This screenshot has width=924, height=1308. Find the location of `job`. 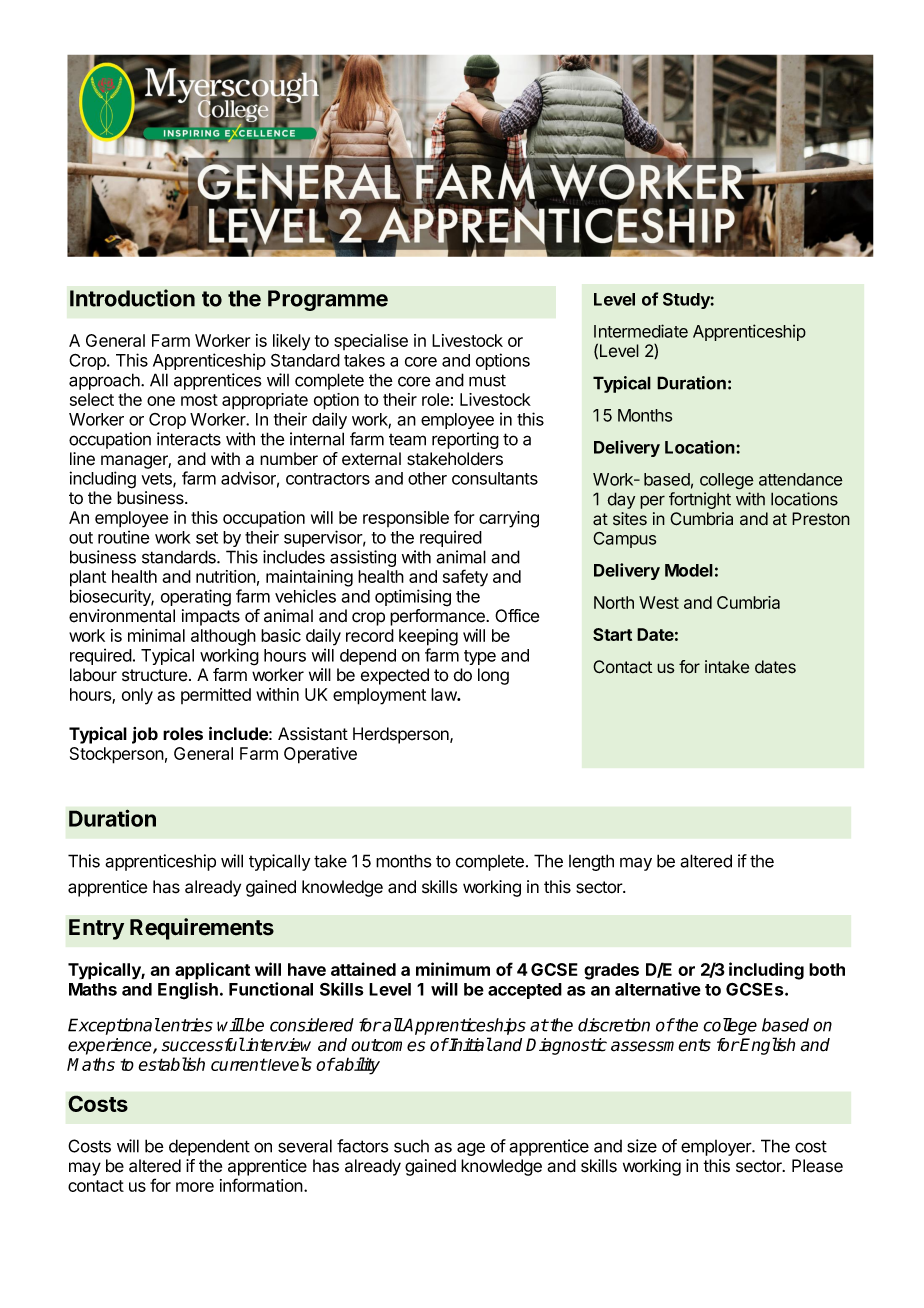

job is located at coordinates (145, 735).
